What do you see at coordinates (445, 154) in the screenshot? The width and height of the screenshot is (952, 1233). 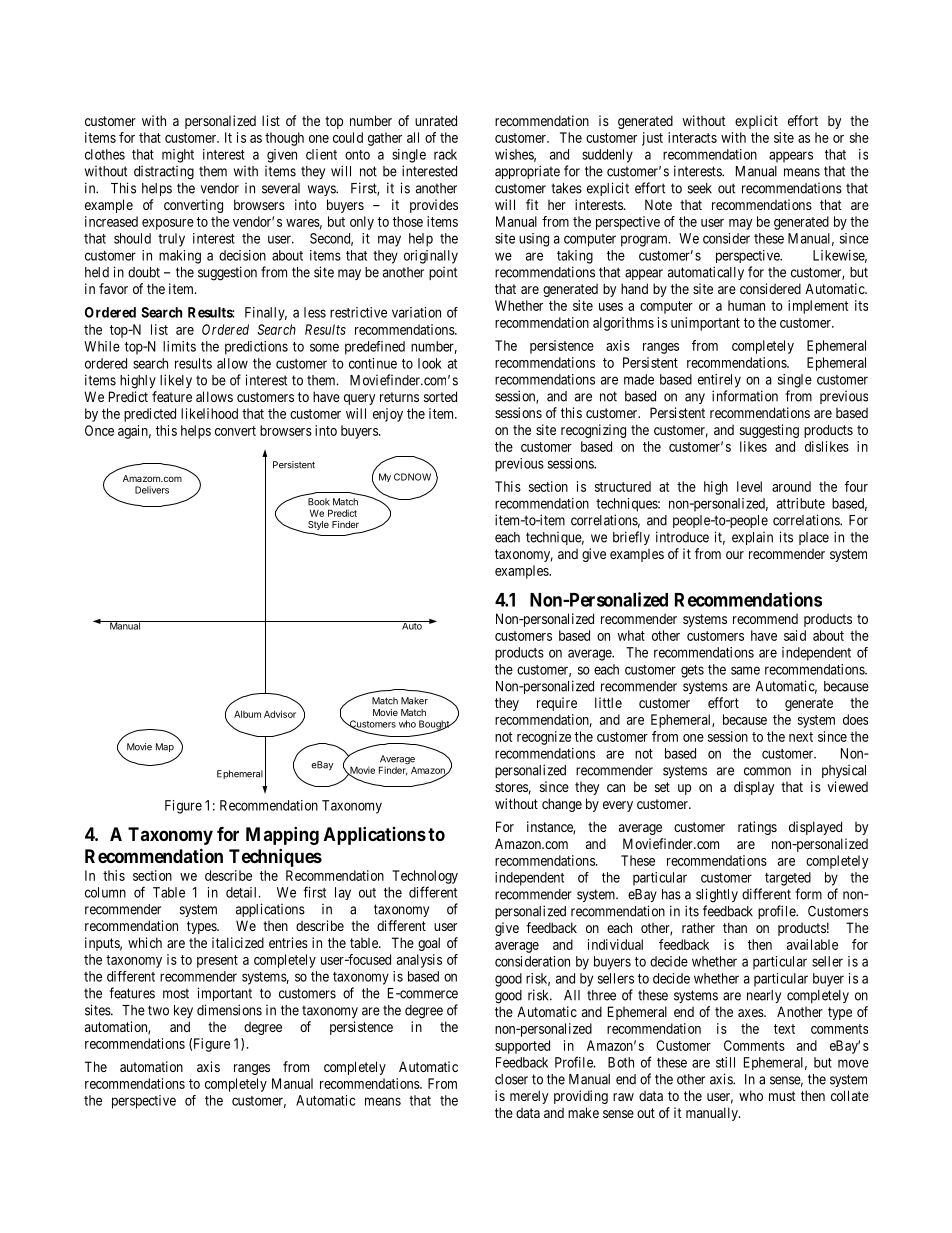 I see `rack` at bounding box center [445, 154].
